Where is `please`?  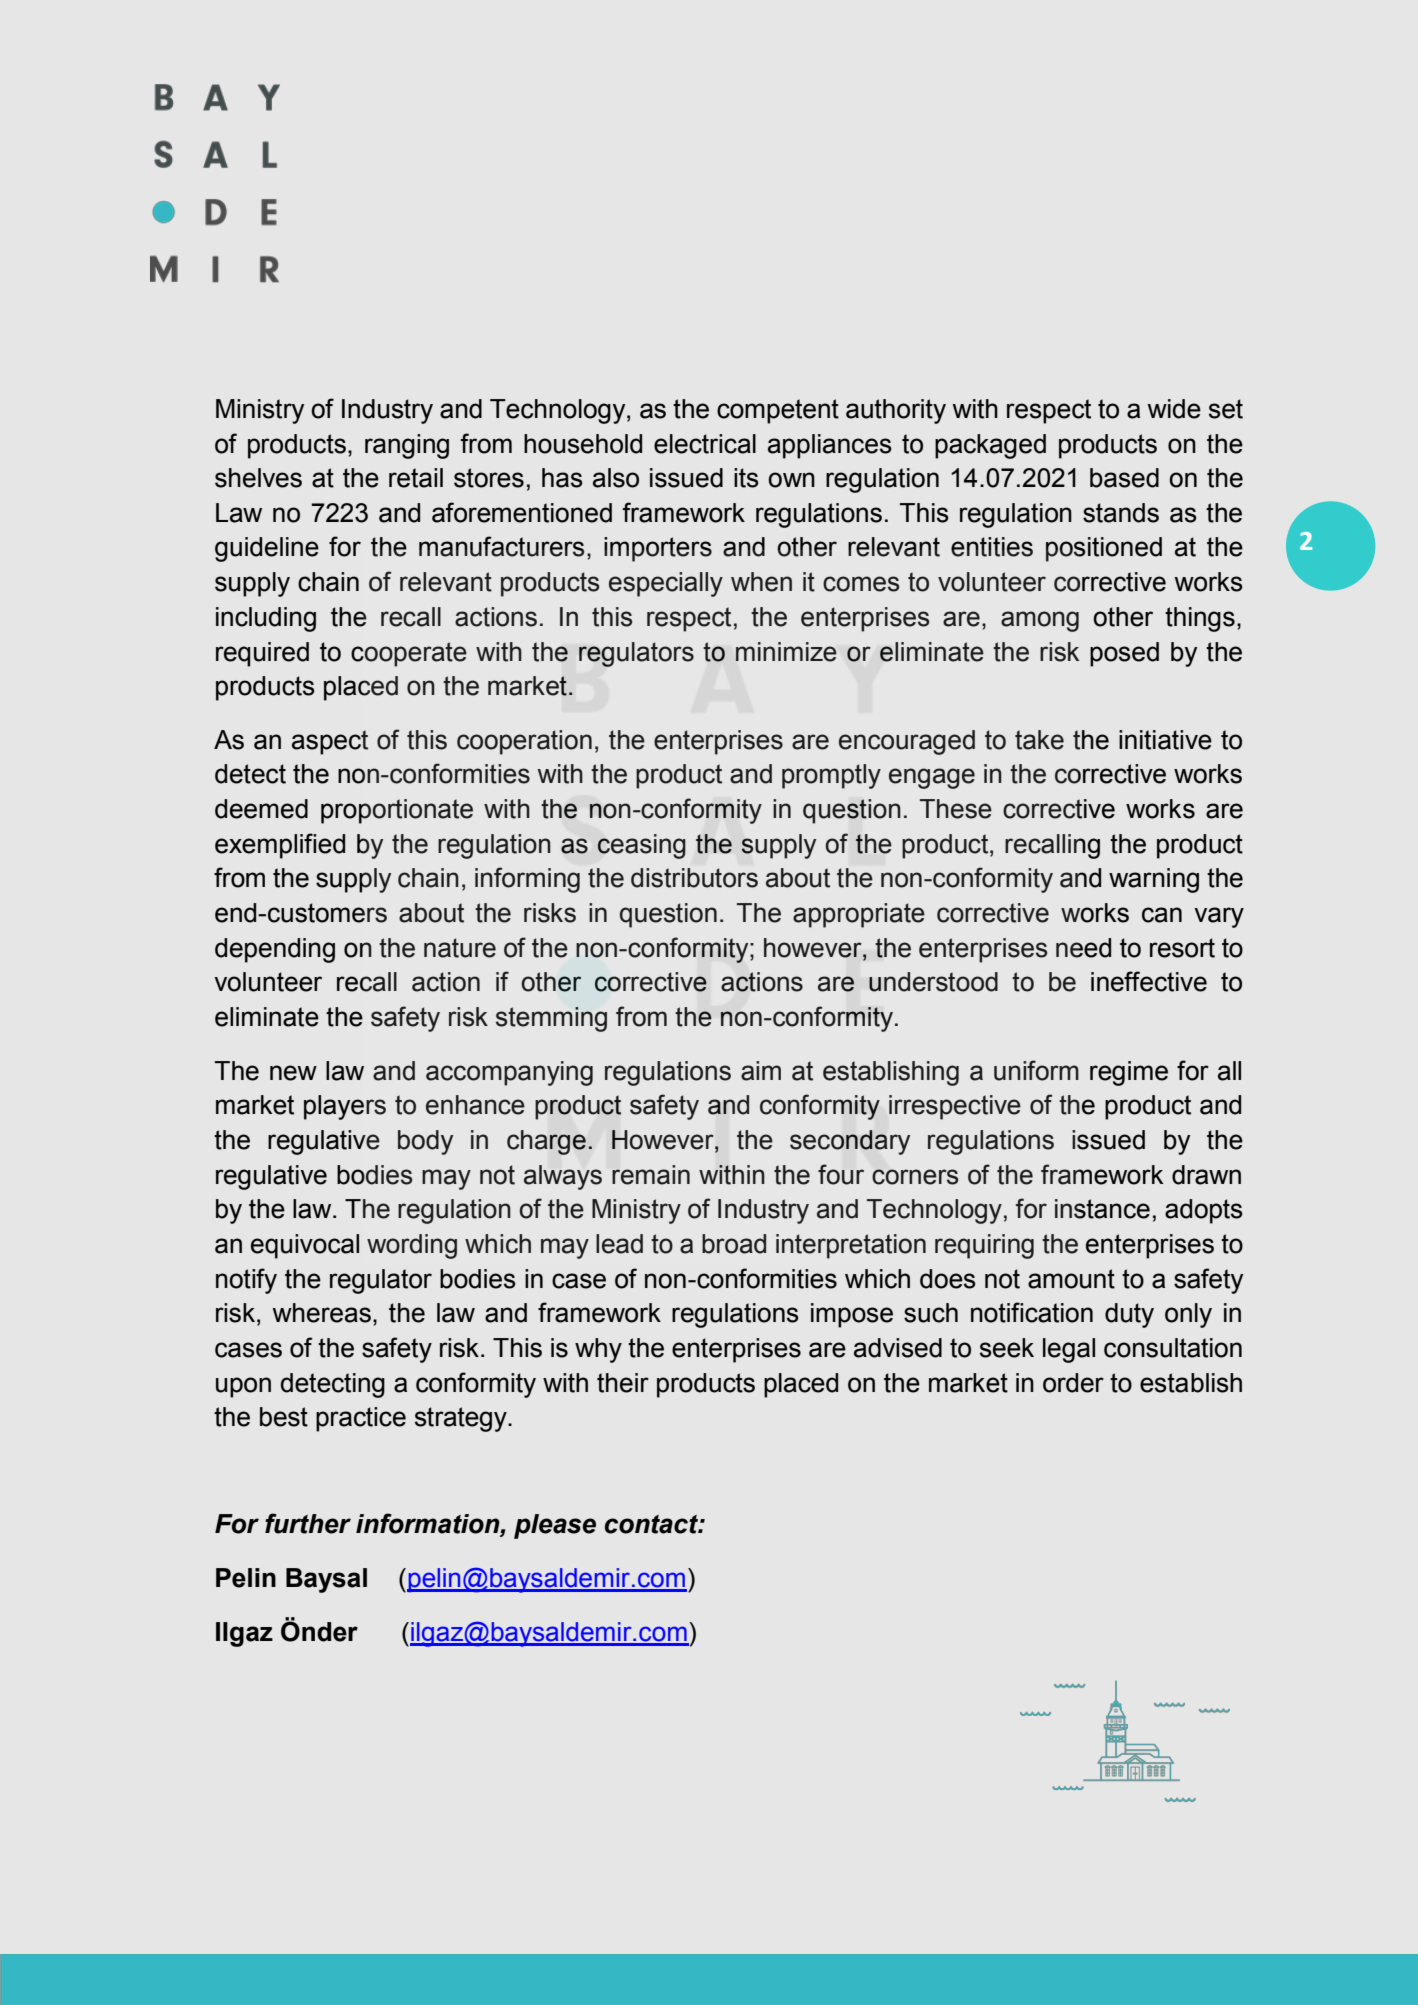 please is located at coordinates (555, 1526).
